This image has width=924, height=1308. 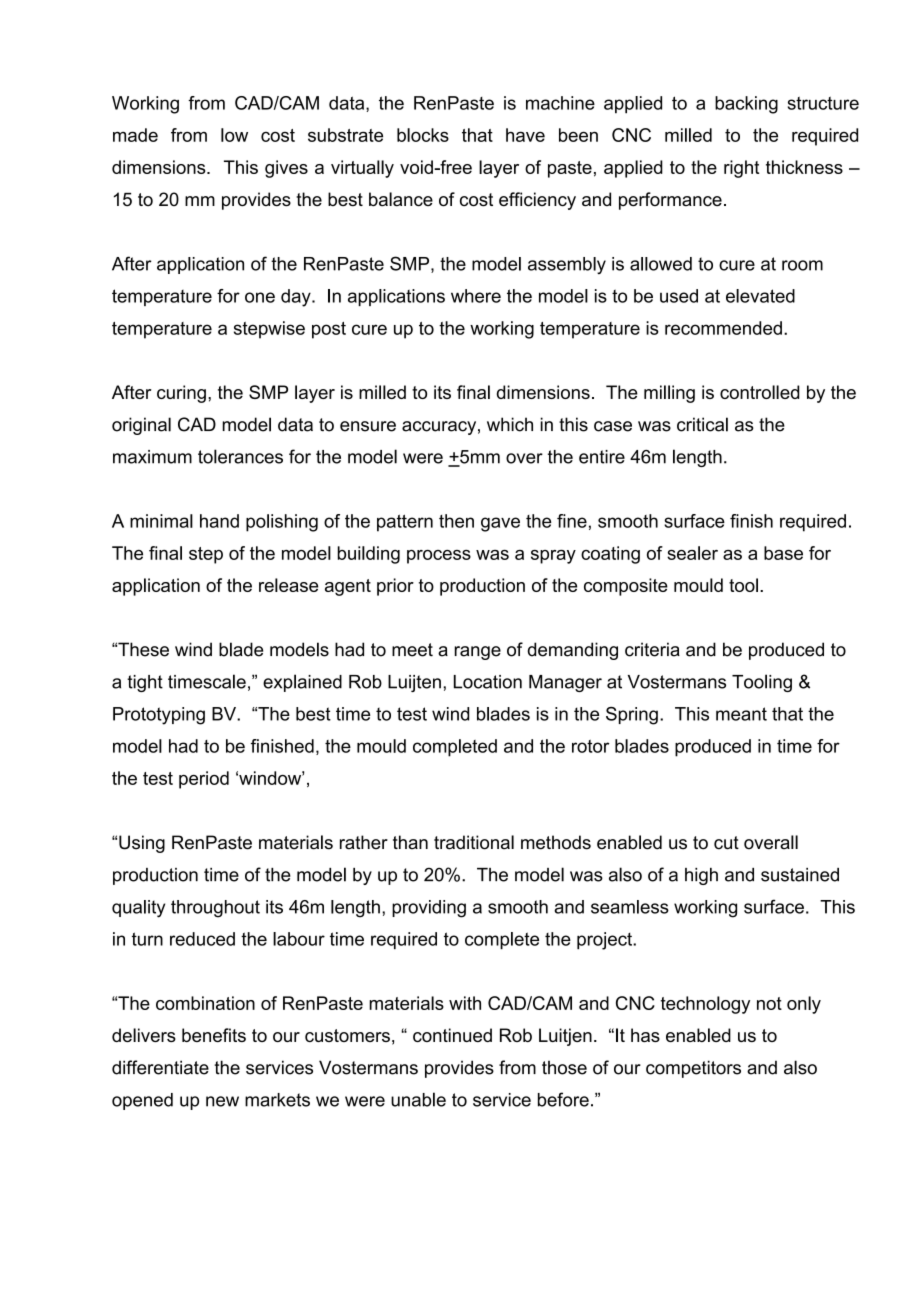 I want to click on new, so click(x=222, y=1101).
